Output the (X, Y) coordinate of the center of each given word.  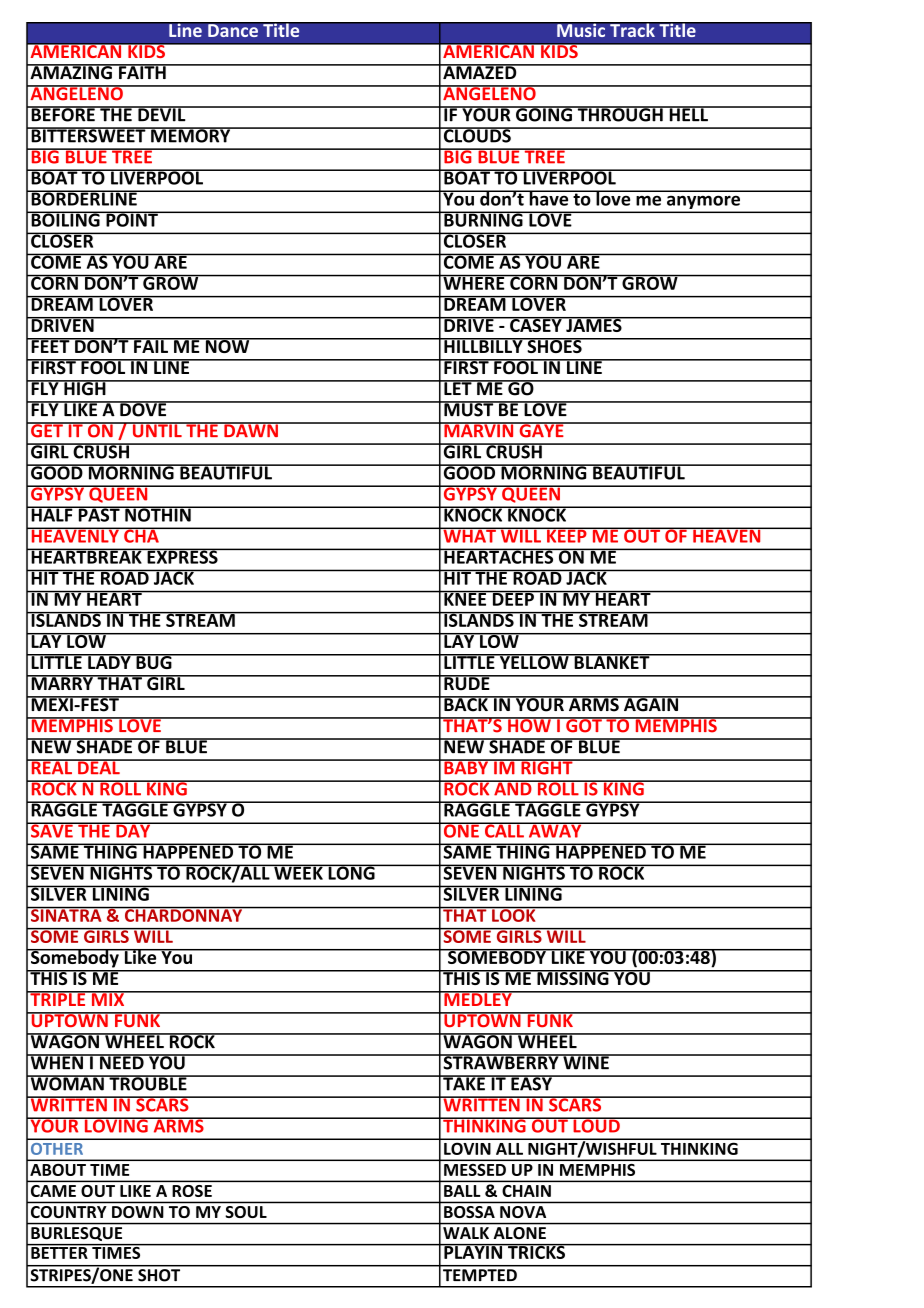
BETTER (59, 1251)
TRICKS (536, 1251)
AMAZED (480, 71)
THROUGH (620, 114)
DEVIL (162, 114)
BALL (462, 1191)
